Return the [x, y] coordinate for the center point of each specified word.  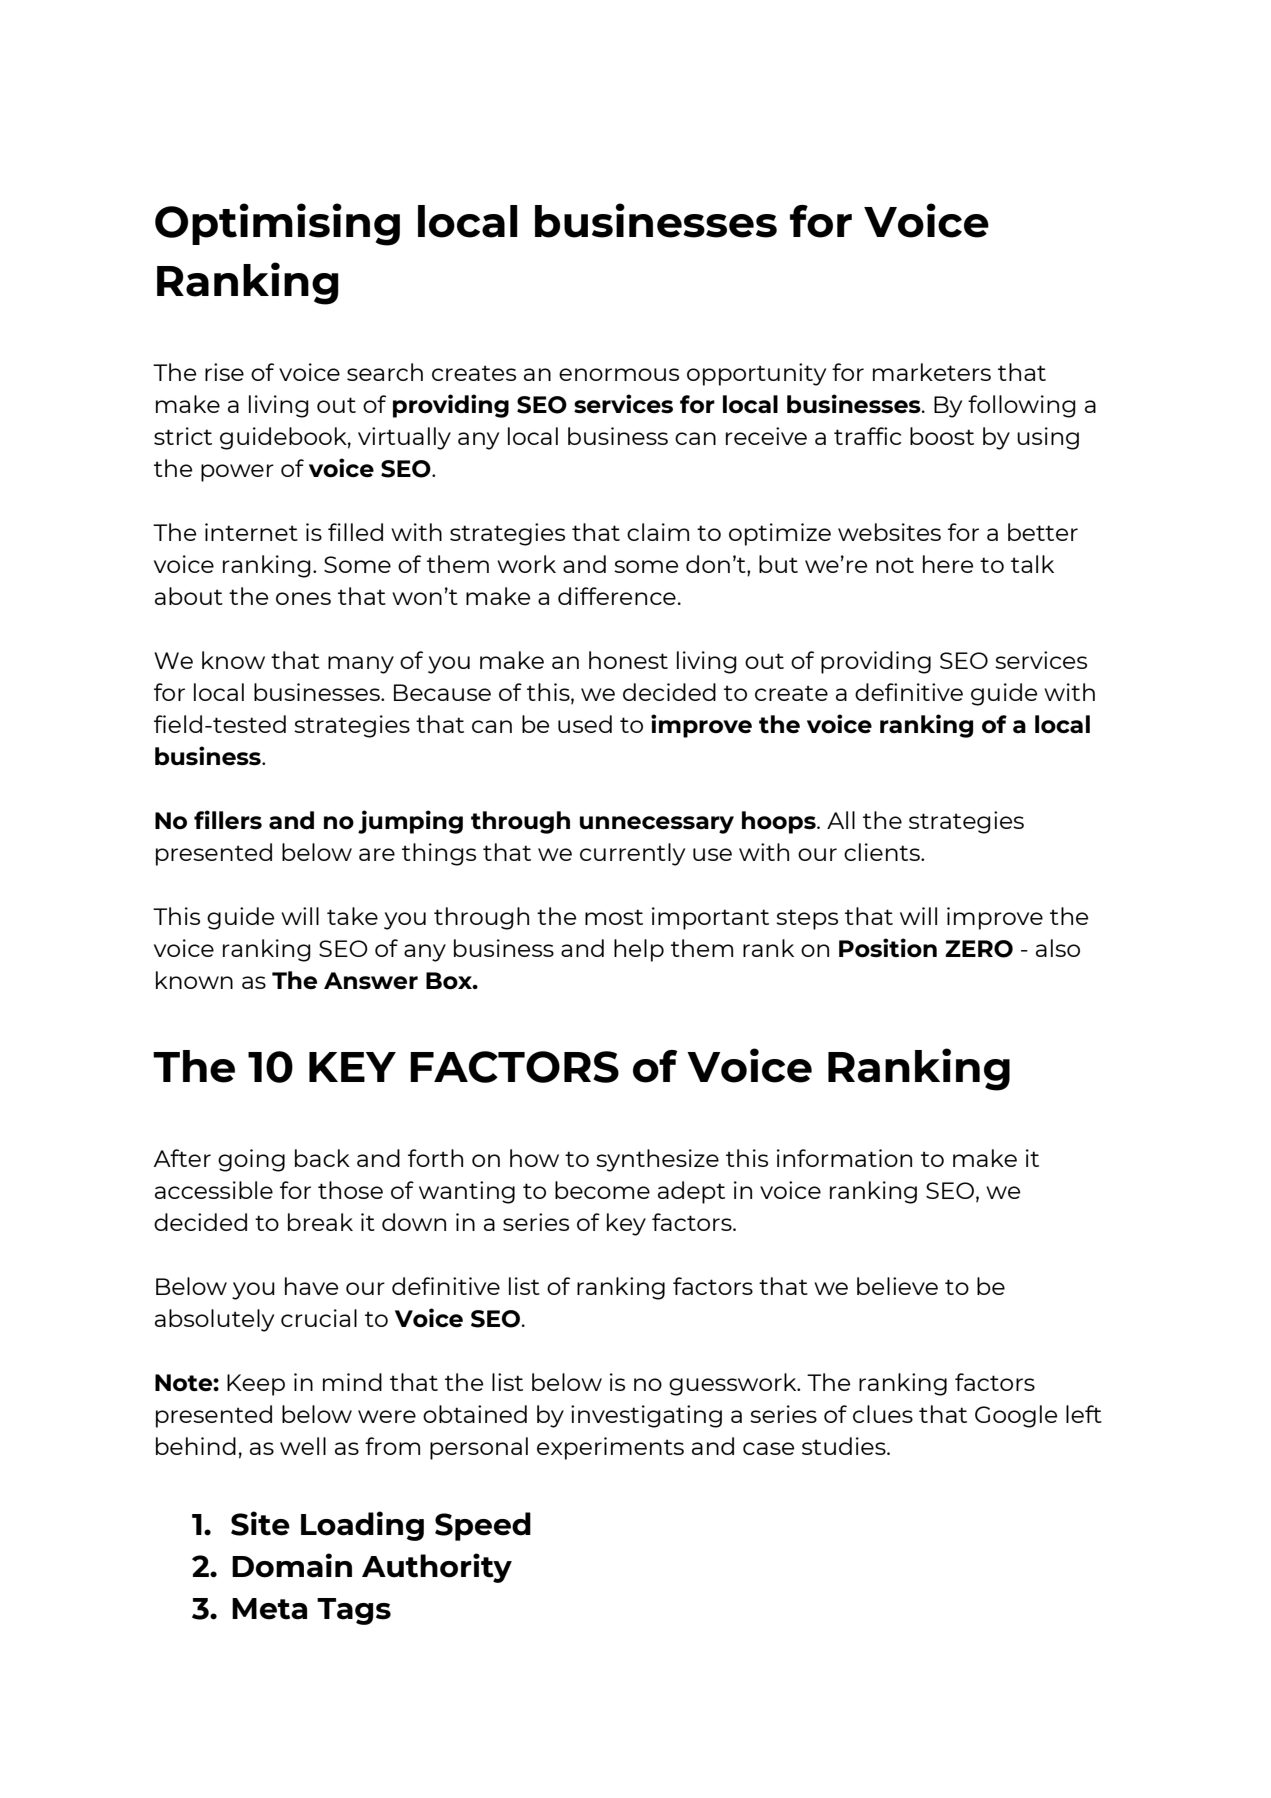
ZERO [979, 949]
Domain [292, 1565]
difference [617, 596]
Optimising [277, 224]
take [352, 916]
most [614, 917]
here [948, 564]
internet [251, 532]
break [320, 1222]
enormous [619, 374]
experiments [610, 1448]
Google [1016, 1416]
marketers [932, 372]
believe [897, 1286]
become [602, 1190]
